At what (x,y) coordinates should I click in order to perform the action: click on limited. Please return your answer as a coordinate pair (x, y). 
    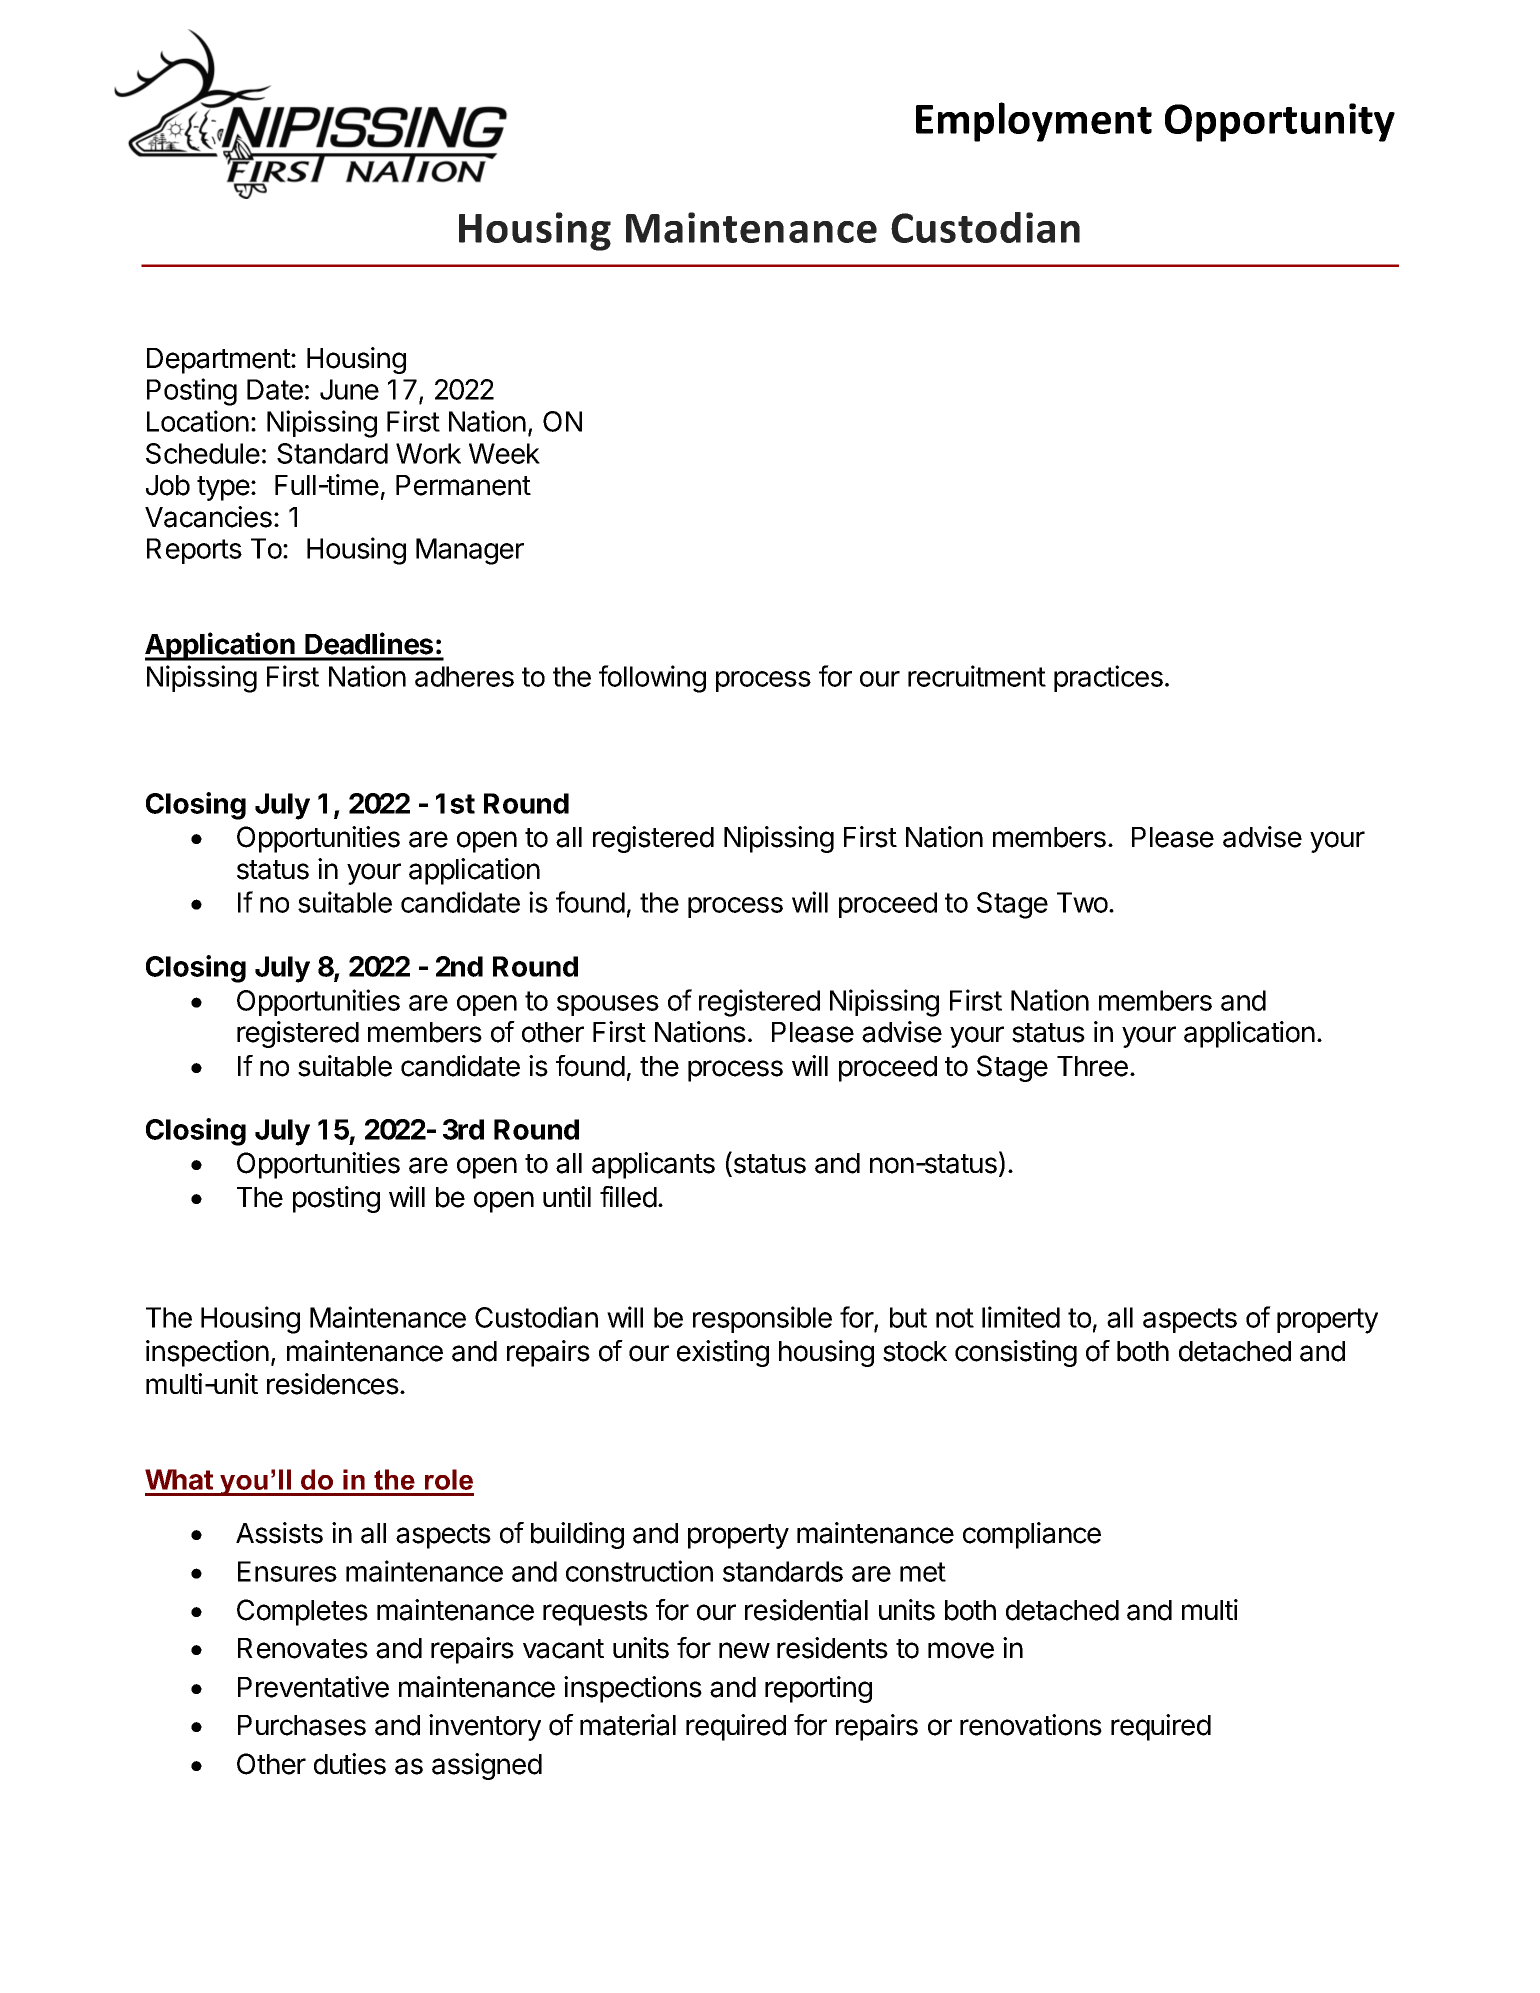
    Looking at the image, I should click on (1021, 1317).
